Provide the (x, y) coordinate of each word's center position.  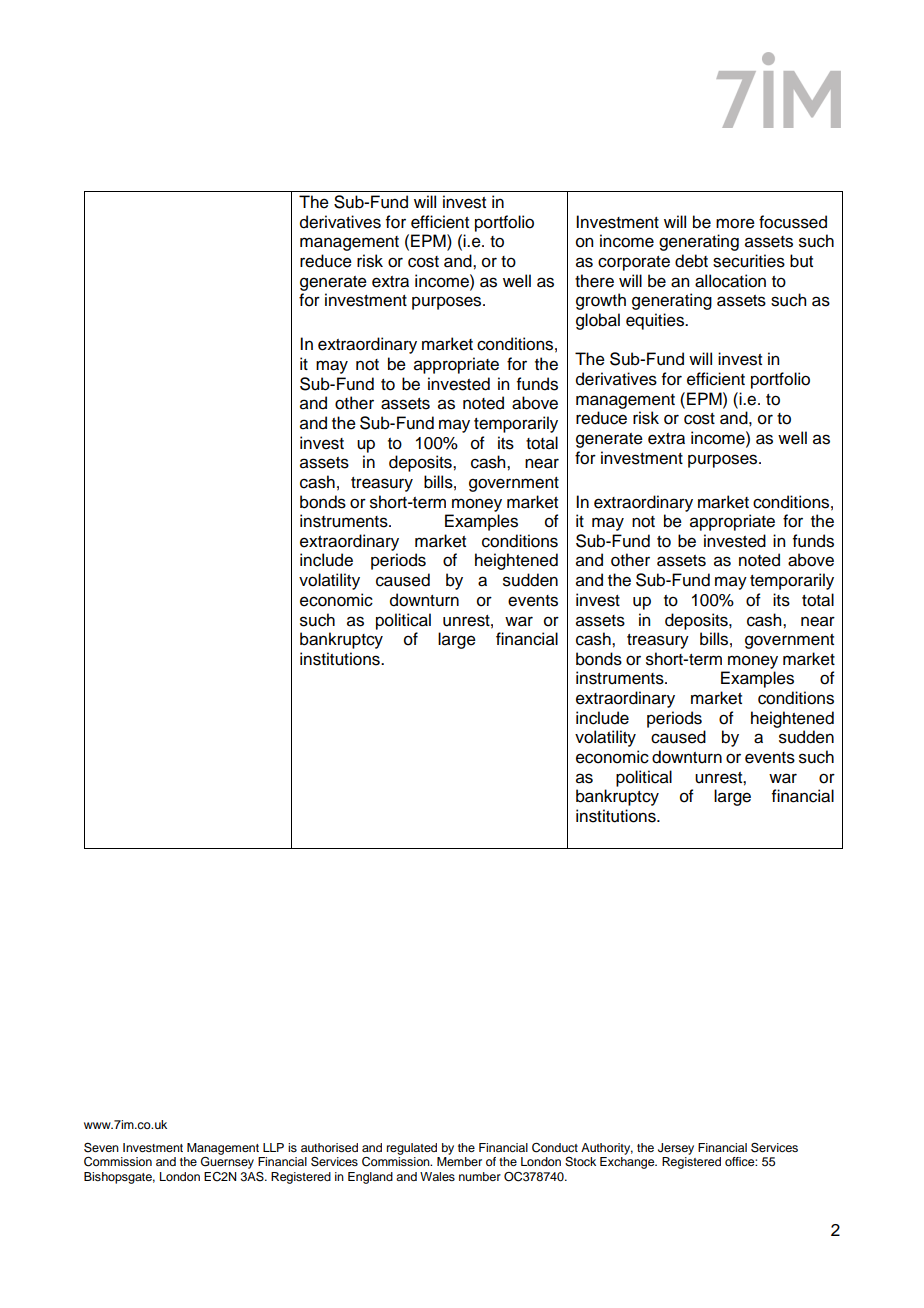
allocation (730, 281)
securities (749, 261)
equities (656, 321)
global (598, 321)
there (594, 281)
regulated (412, 1149)
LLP (273, 1147)
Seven (101, 1147)
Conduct (555, 1148)
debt (691, 261)
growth (601, 301)
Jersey (676, 1149)
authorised (329, 1147)
